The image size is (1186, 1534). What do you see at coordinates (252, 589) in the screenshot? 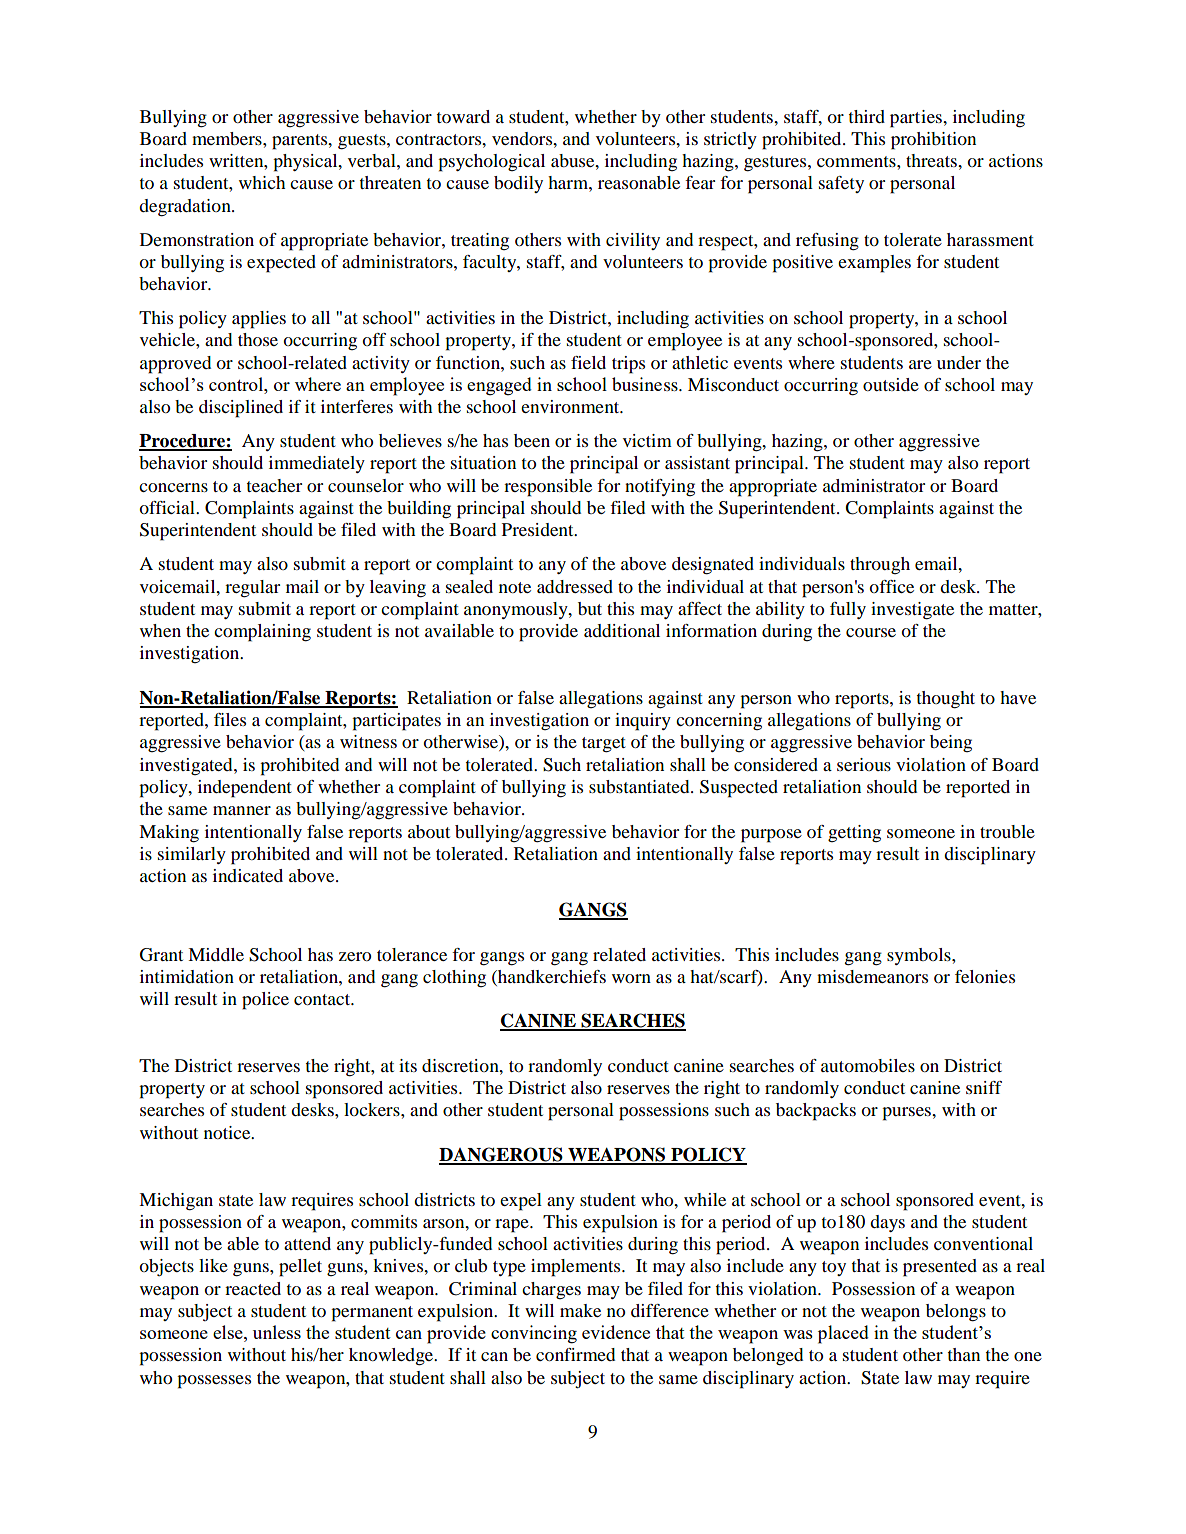
I see `regular` at bounding box center [252, 589].
